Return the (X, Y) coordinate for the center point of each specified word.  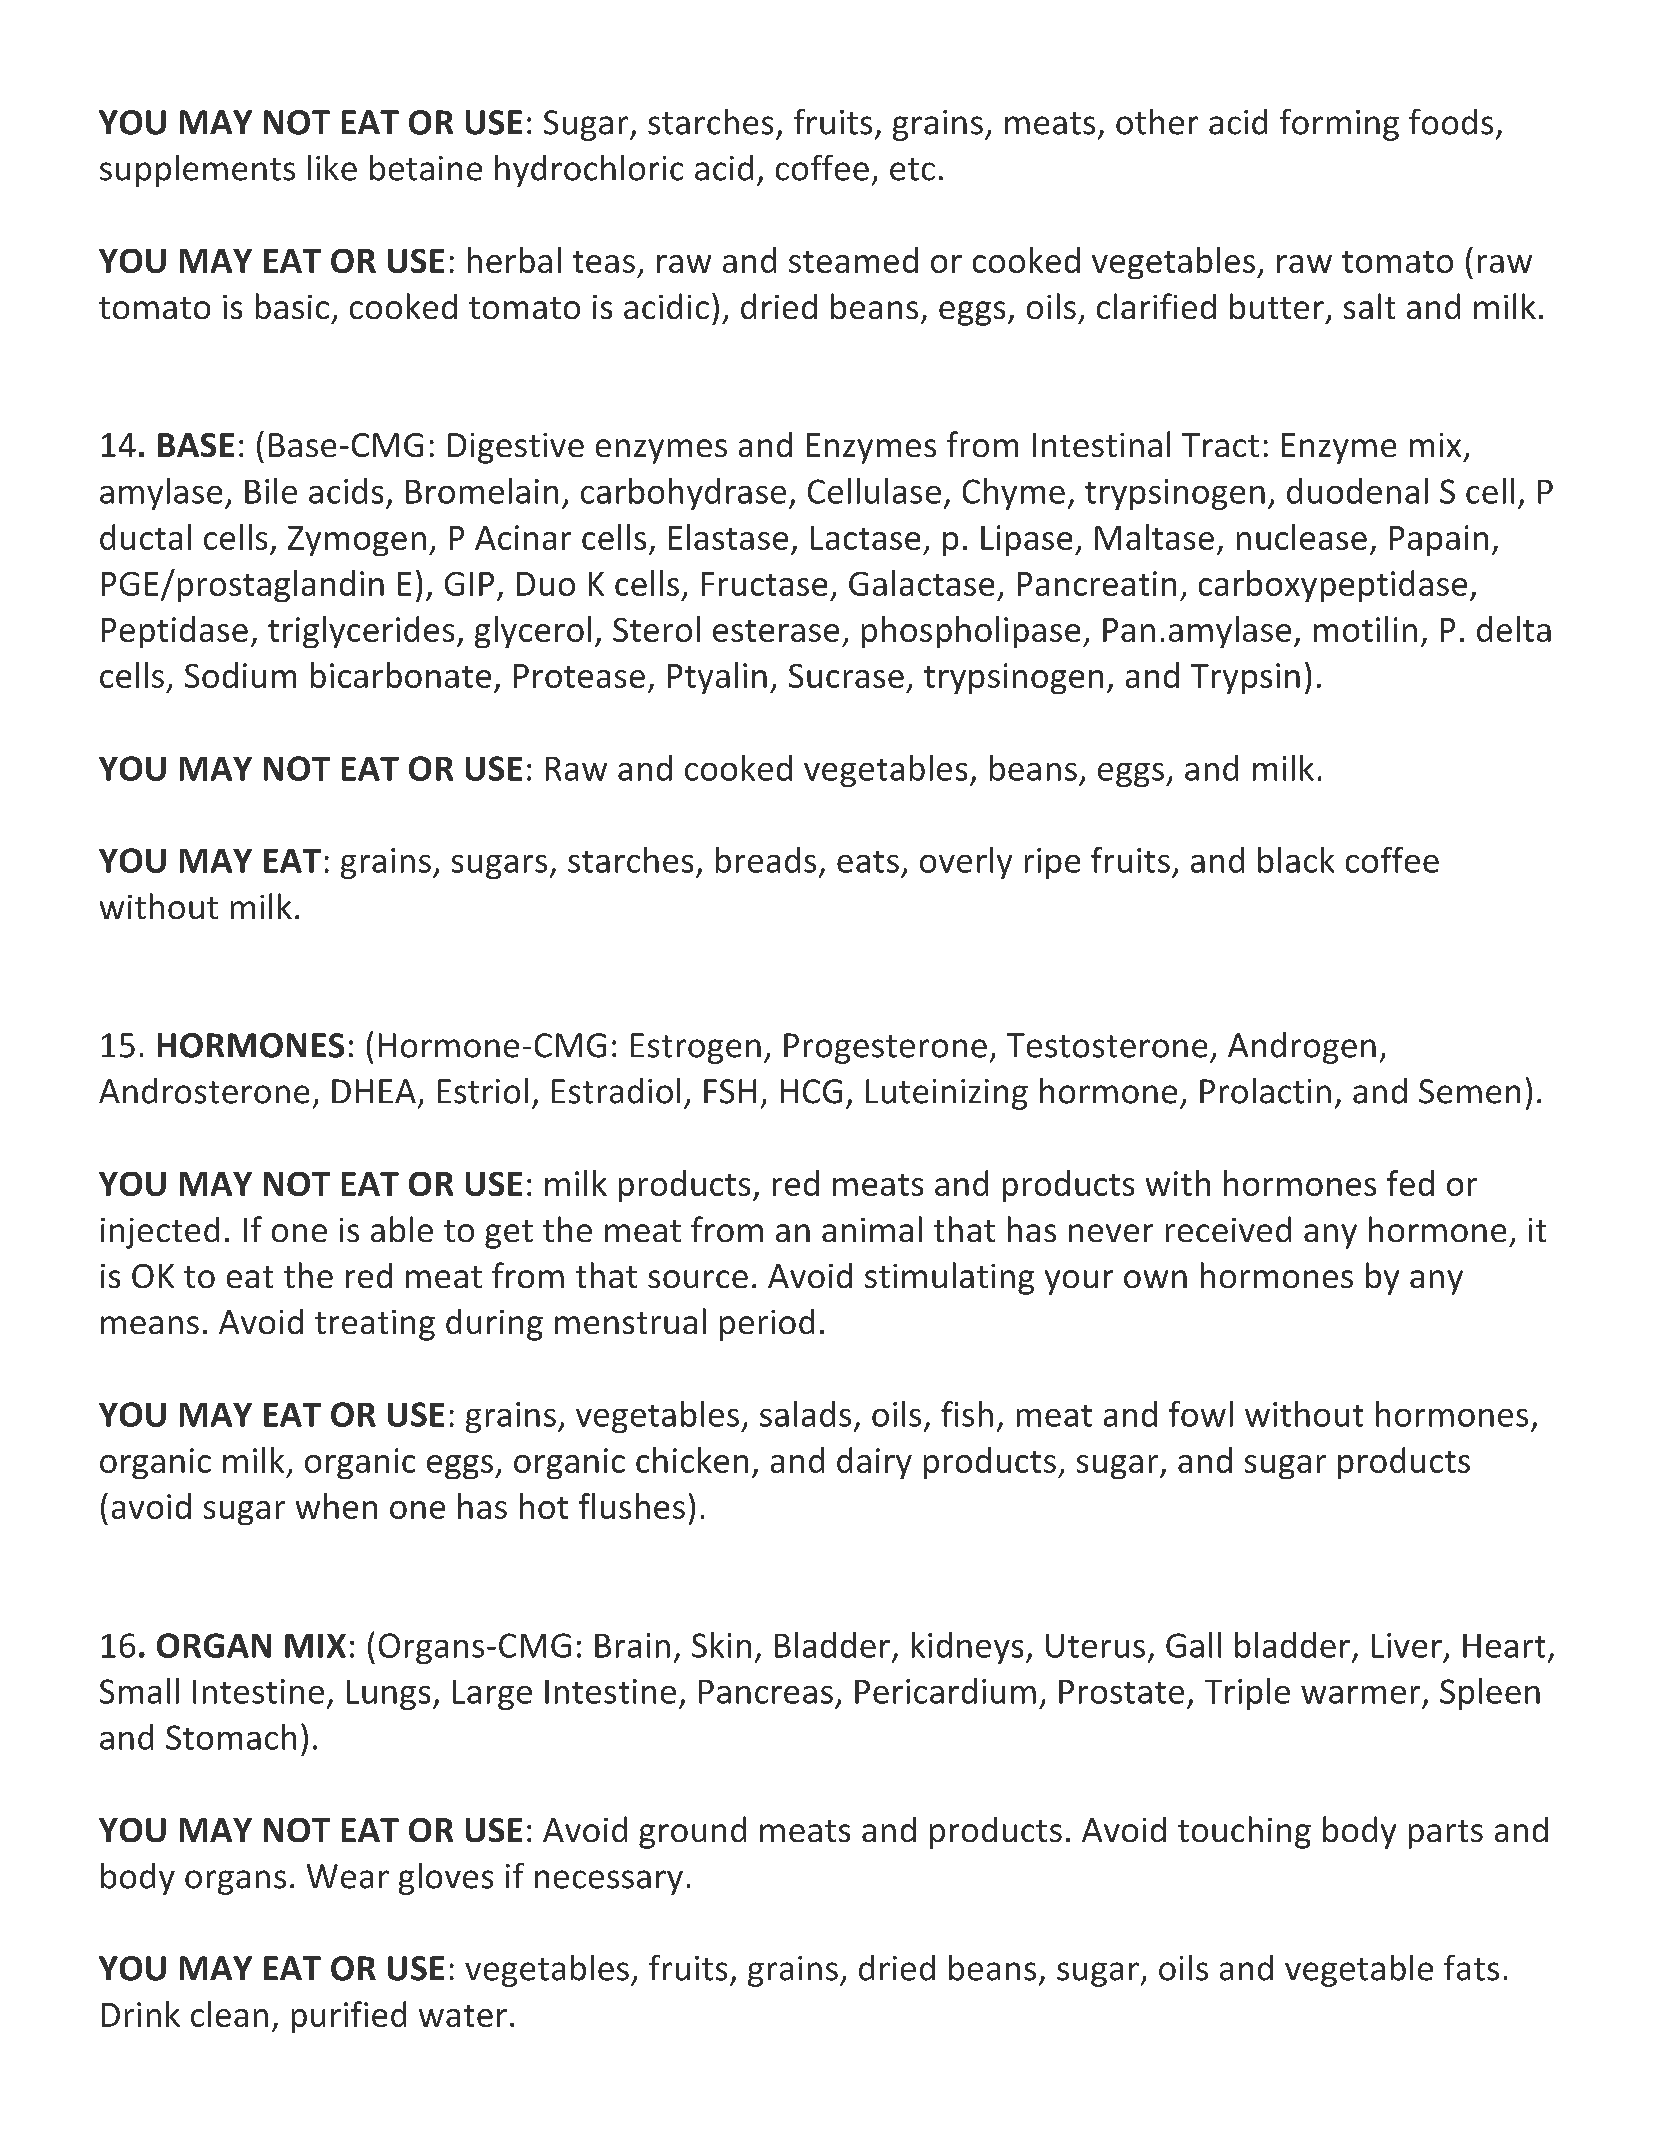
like (332, 168)
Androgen (1302, 1048)
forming (1339, 125)
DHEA (374, 1091)
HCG (811, 1091)
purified (349, 2017)
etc (912, 169)
